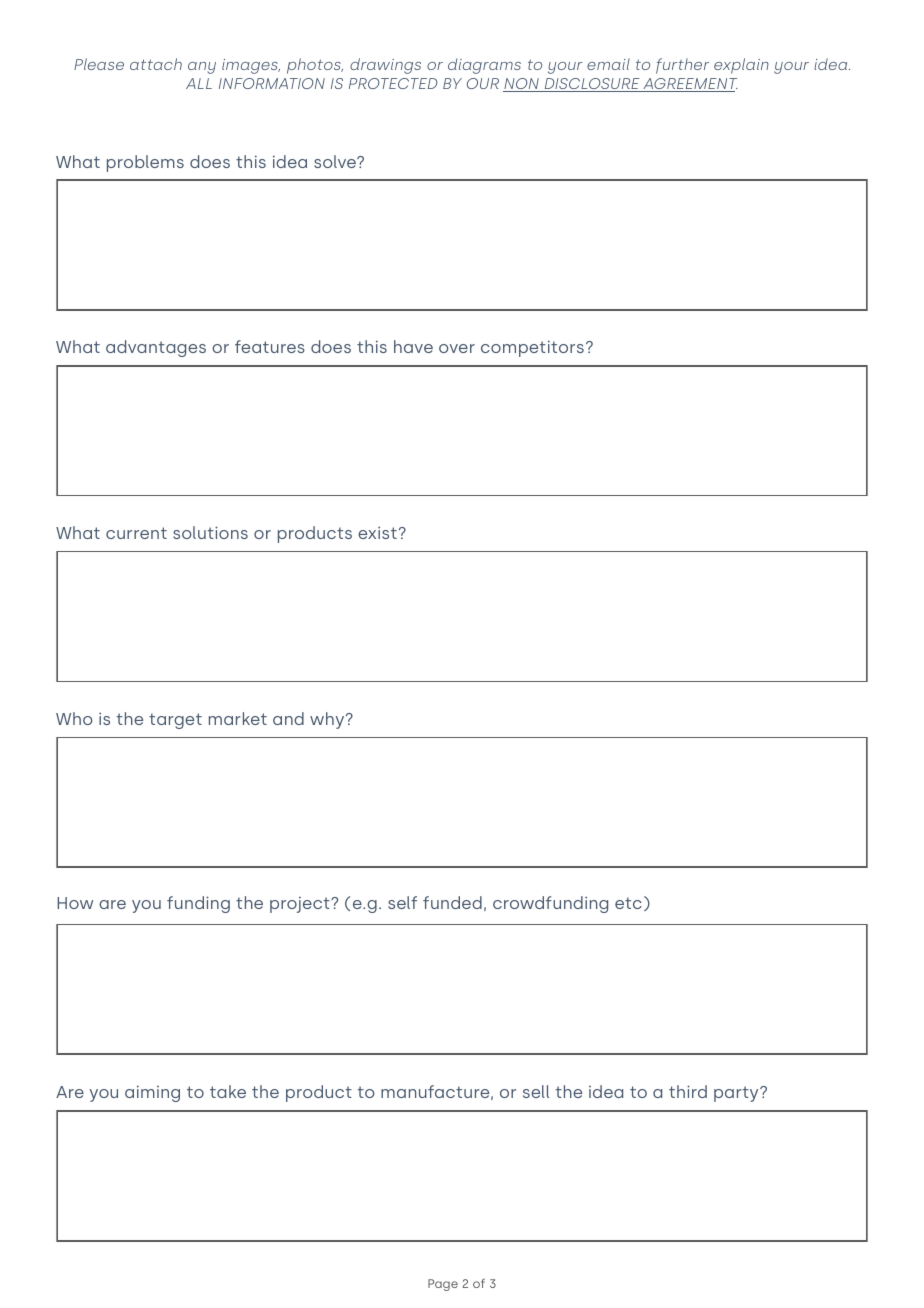 Image resolution: width=924 pixels, height=1308 pixels. What do you see at coordinates (443, 1285) in the screenshot?
I see `Page` at bounding box center [443, 1285].
